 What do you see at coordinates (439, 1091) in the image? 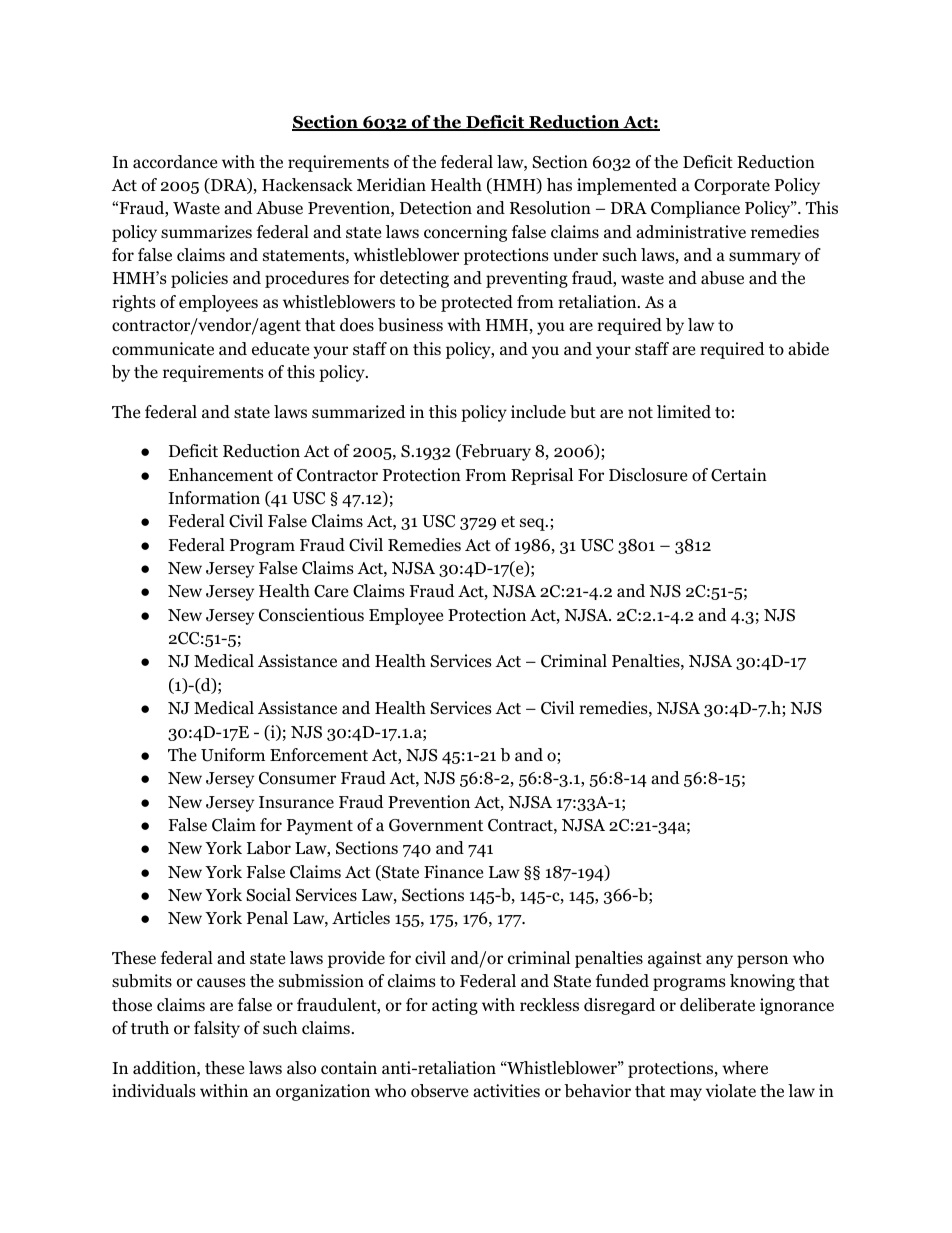
I see `observe` at bounding box center [439, 1091].
